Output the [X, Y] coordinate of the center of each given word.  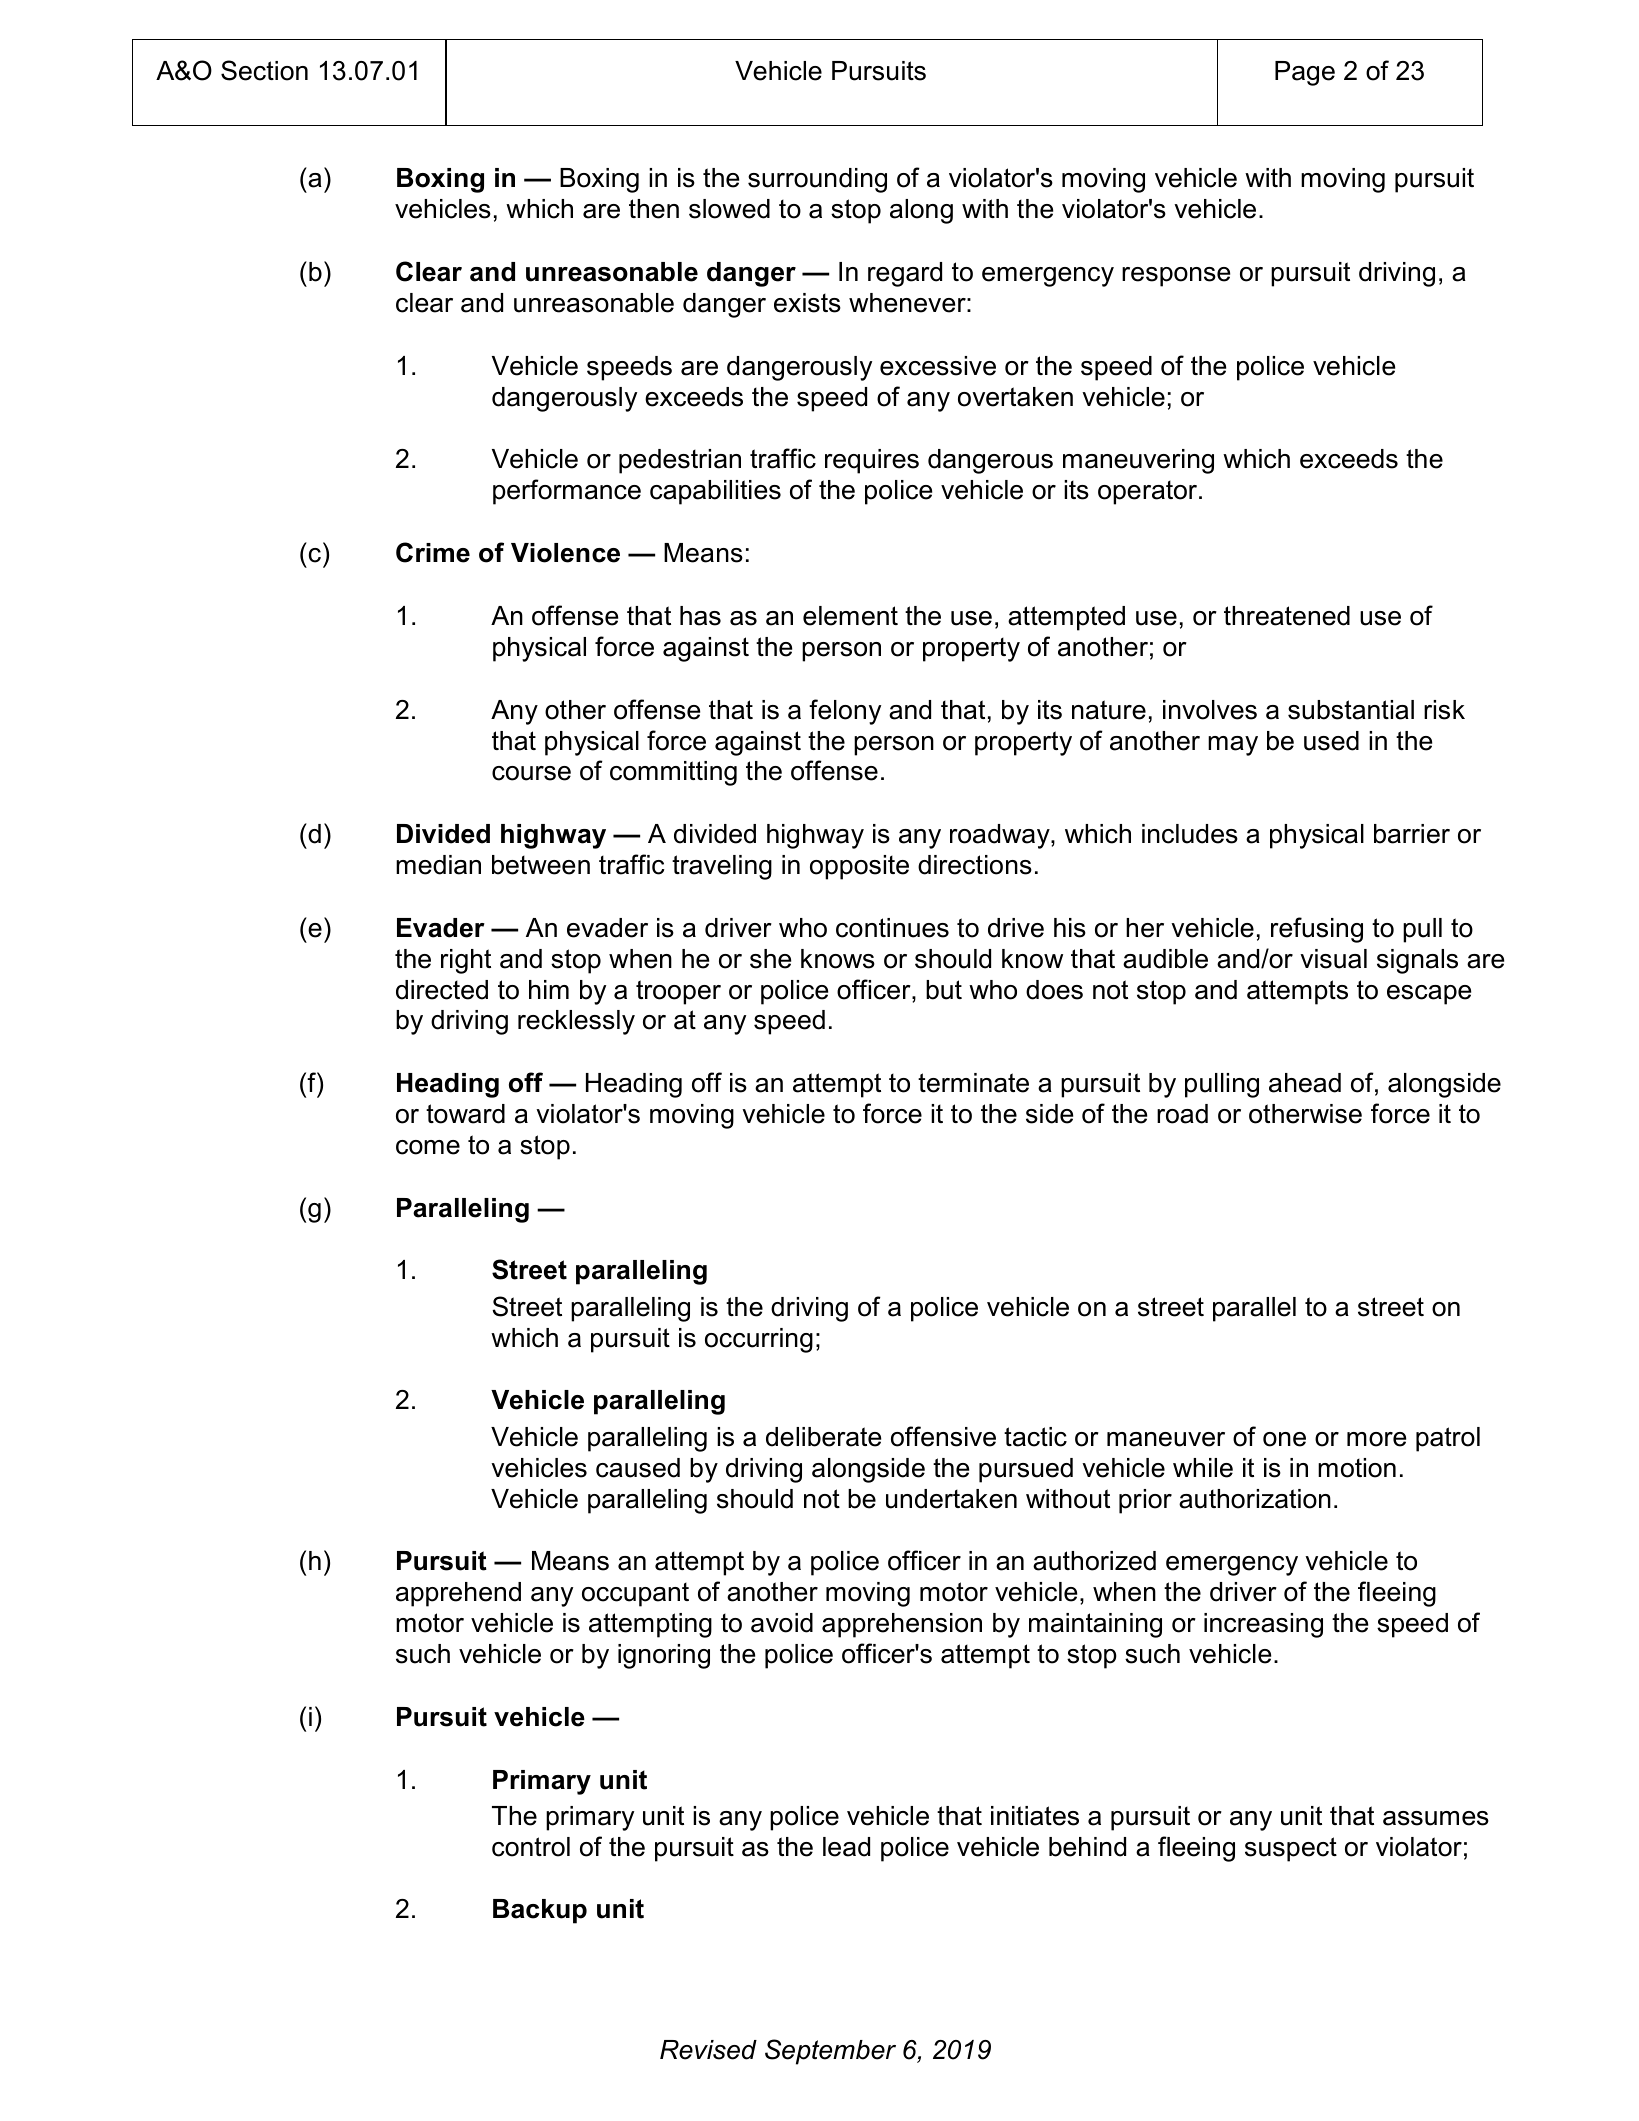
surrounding [817, 180]
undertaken [951, 1499]
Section [264, 70]
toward [465, 1114]
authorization [1255, 1499]
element [850, 616]
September [830, 2052]
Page [1305, 73]
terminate [973, 1083]
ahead [1305, 1083]
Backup [540, 1911]
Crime [433, 552]
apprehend [458, 1594]
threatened [1287, 616]
